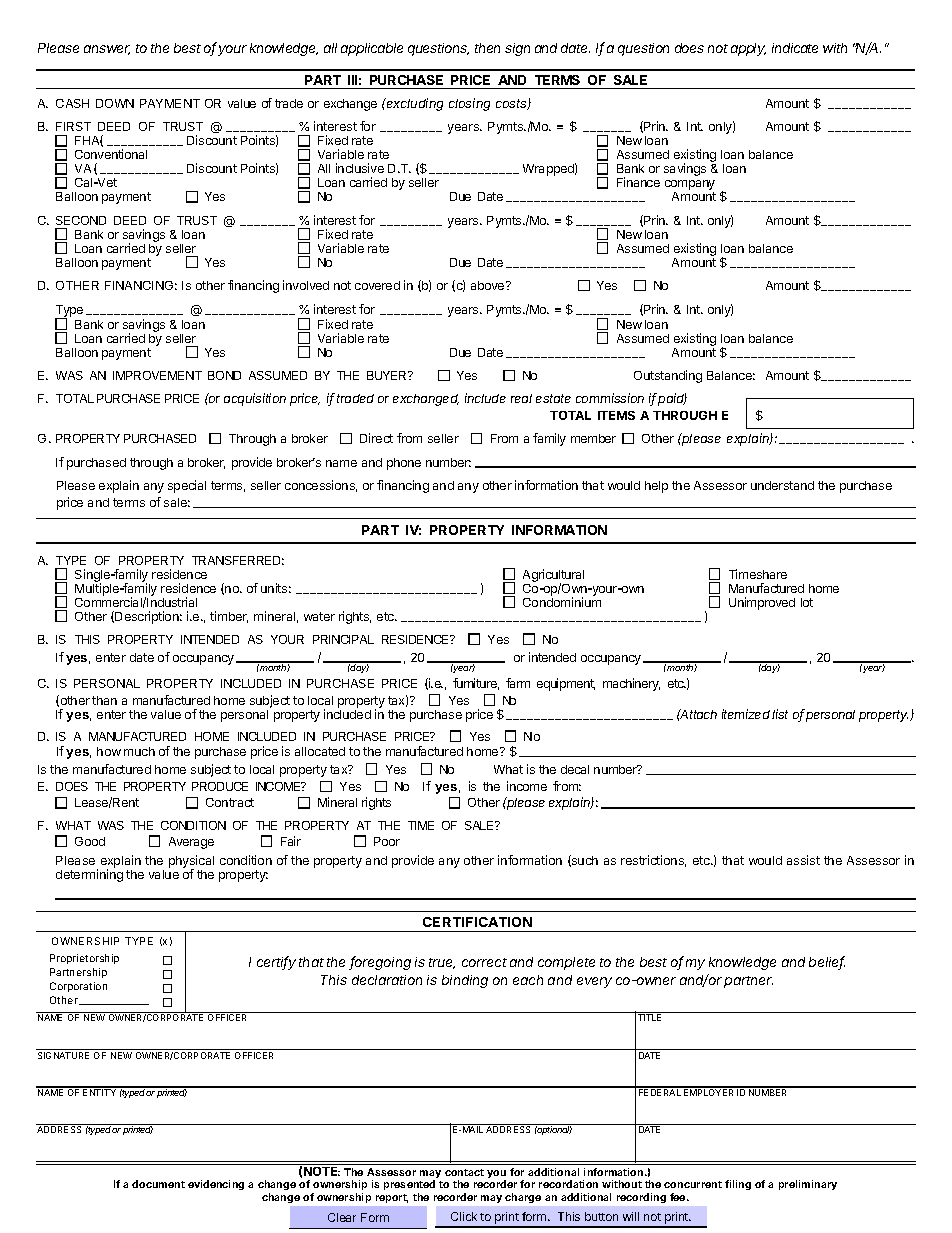  Describe the element at coordinates (191, 843) in the page. I see `Average` at that location.
